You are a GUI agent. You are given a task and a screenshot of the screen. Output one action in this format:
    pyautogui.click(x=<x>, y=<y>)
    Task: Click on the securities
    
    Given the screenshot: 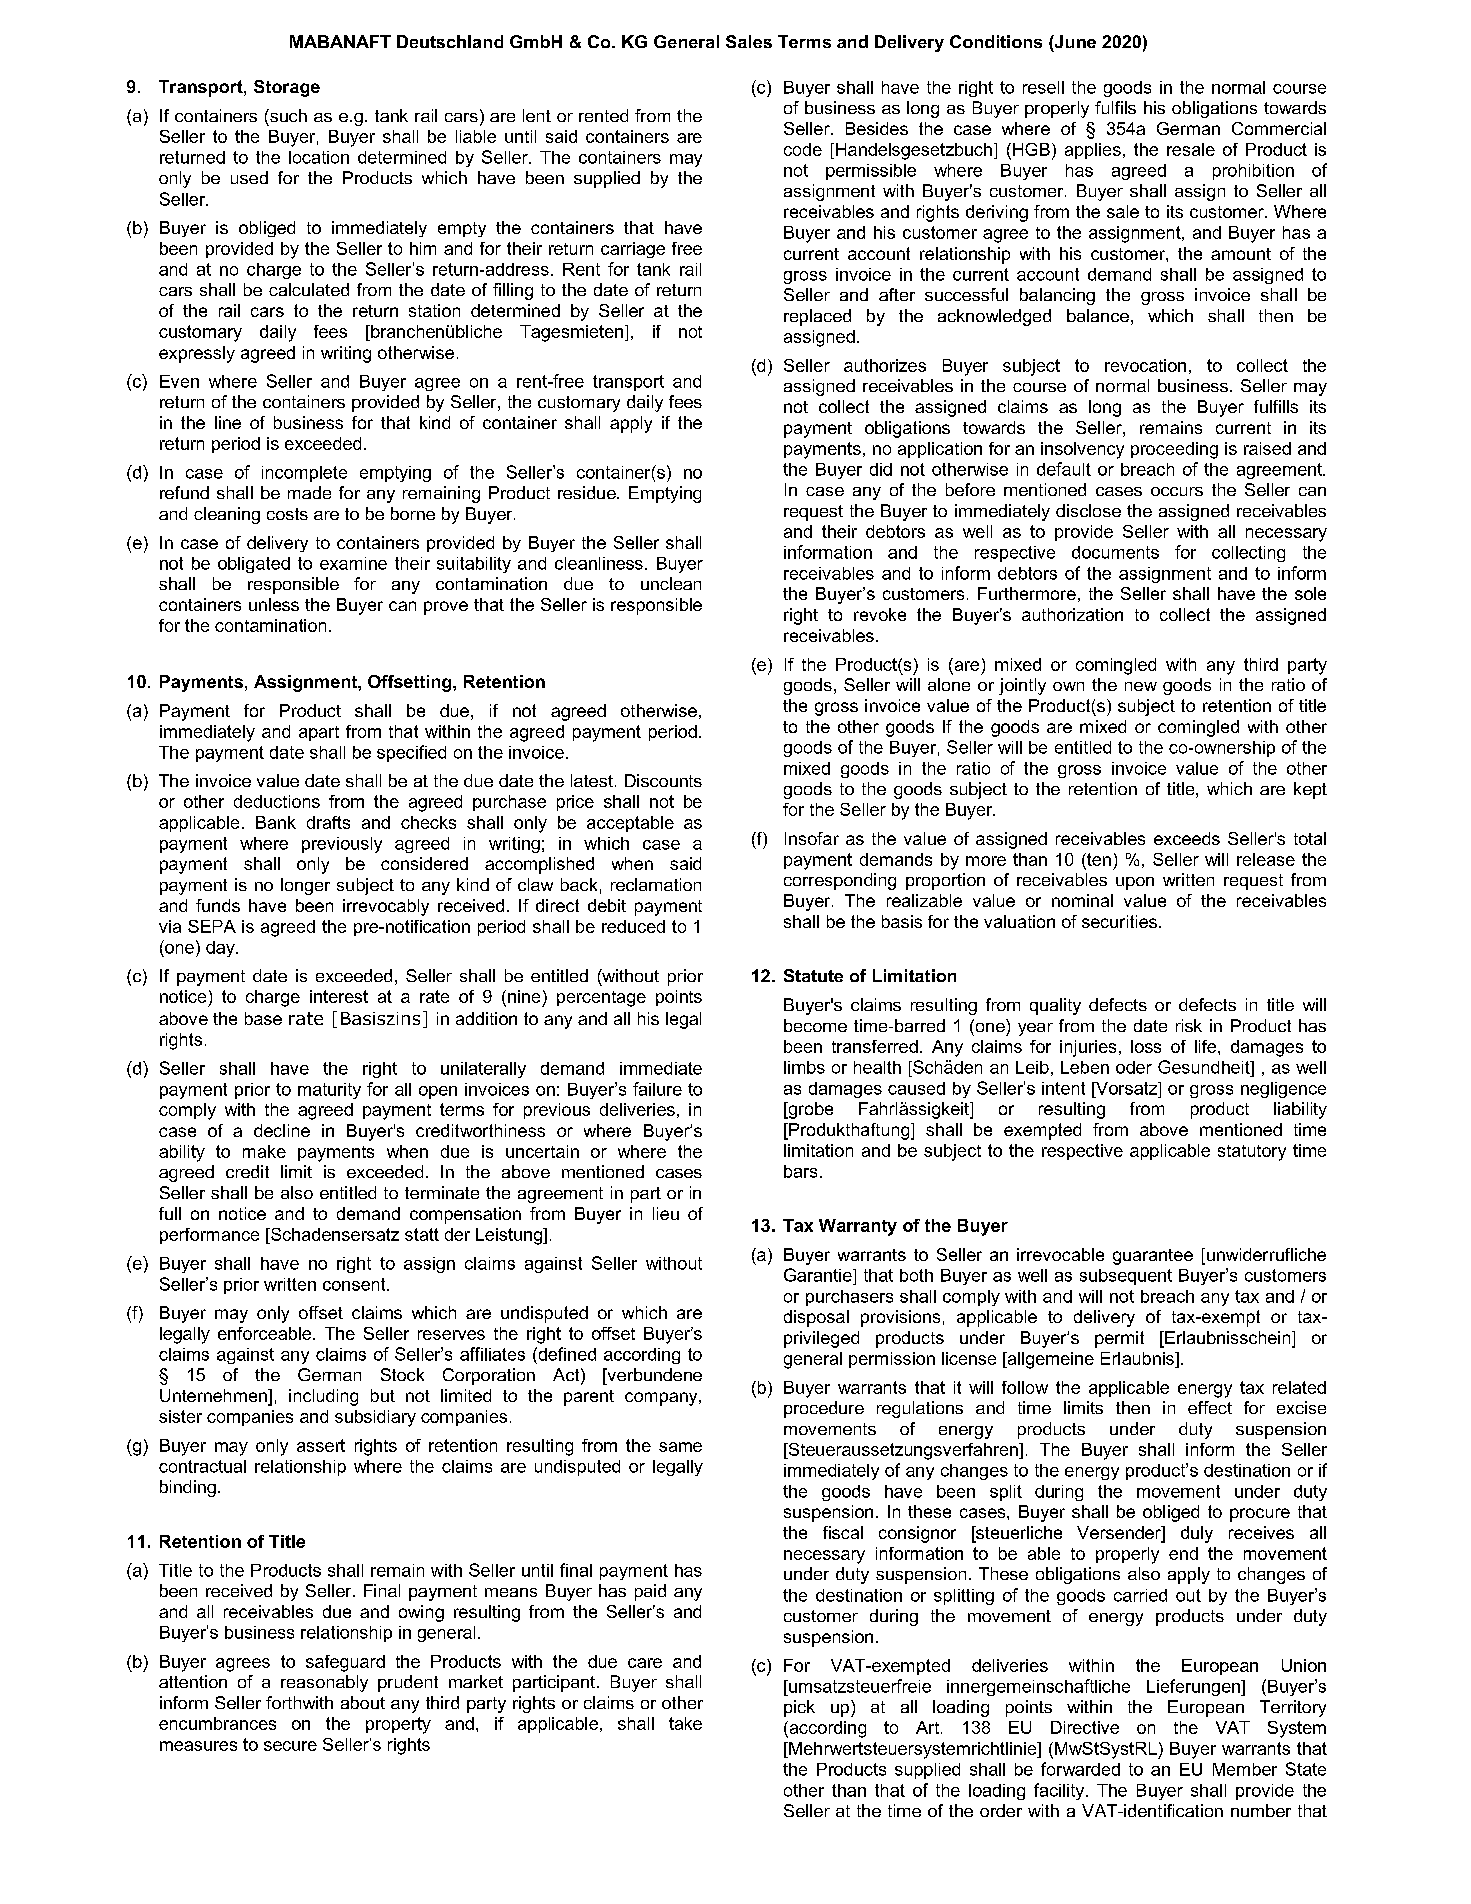 What is the action you would take?
    pyautogui.click(x=1119, y=921)
